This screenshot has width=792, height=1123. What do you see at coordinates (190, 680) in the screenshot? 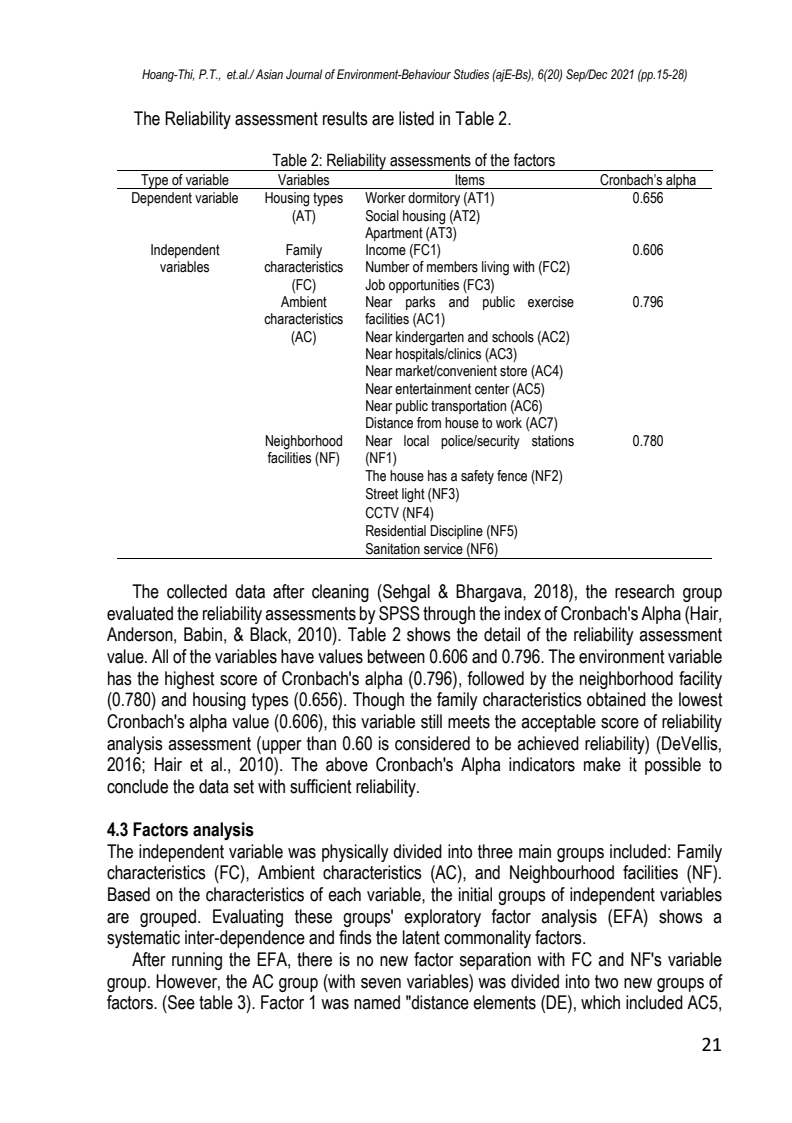
I see `highest` at bounding box center [190, 680].
